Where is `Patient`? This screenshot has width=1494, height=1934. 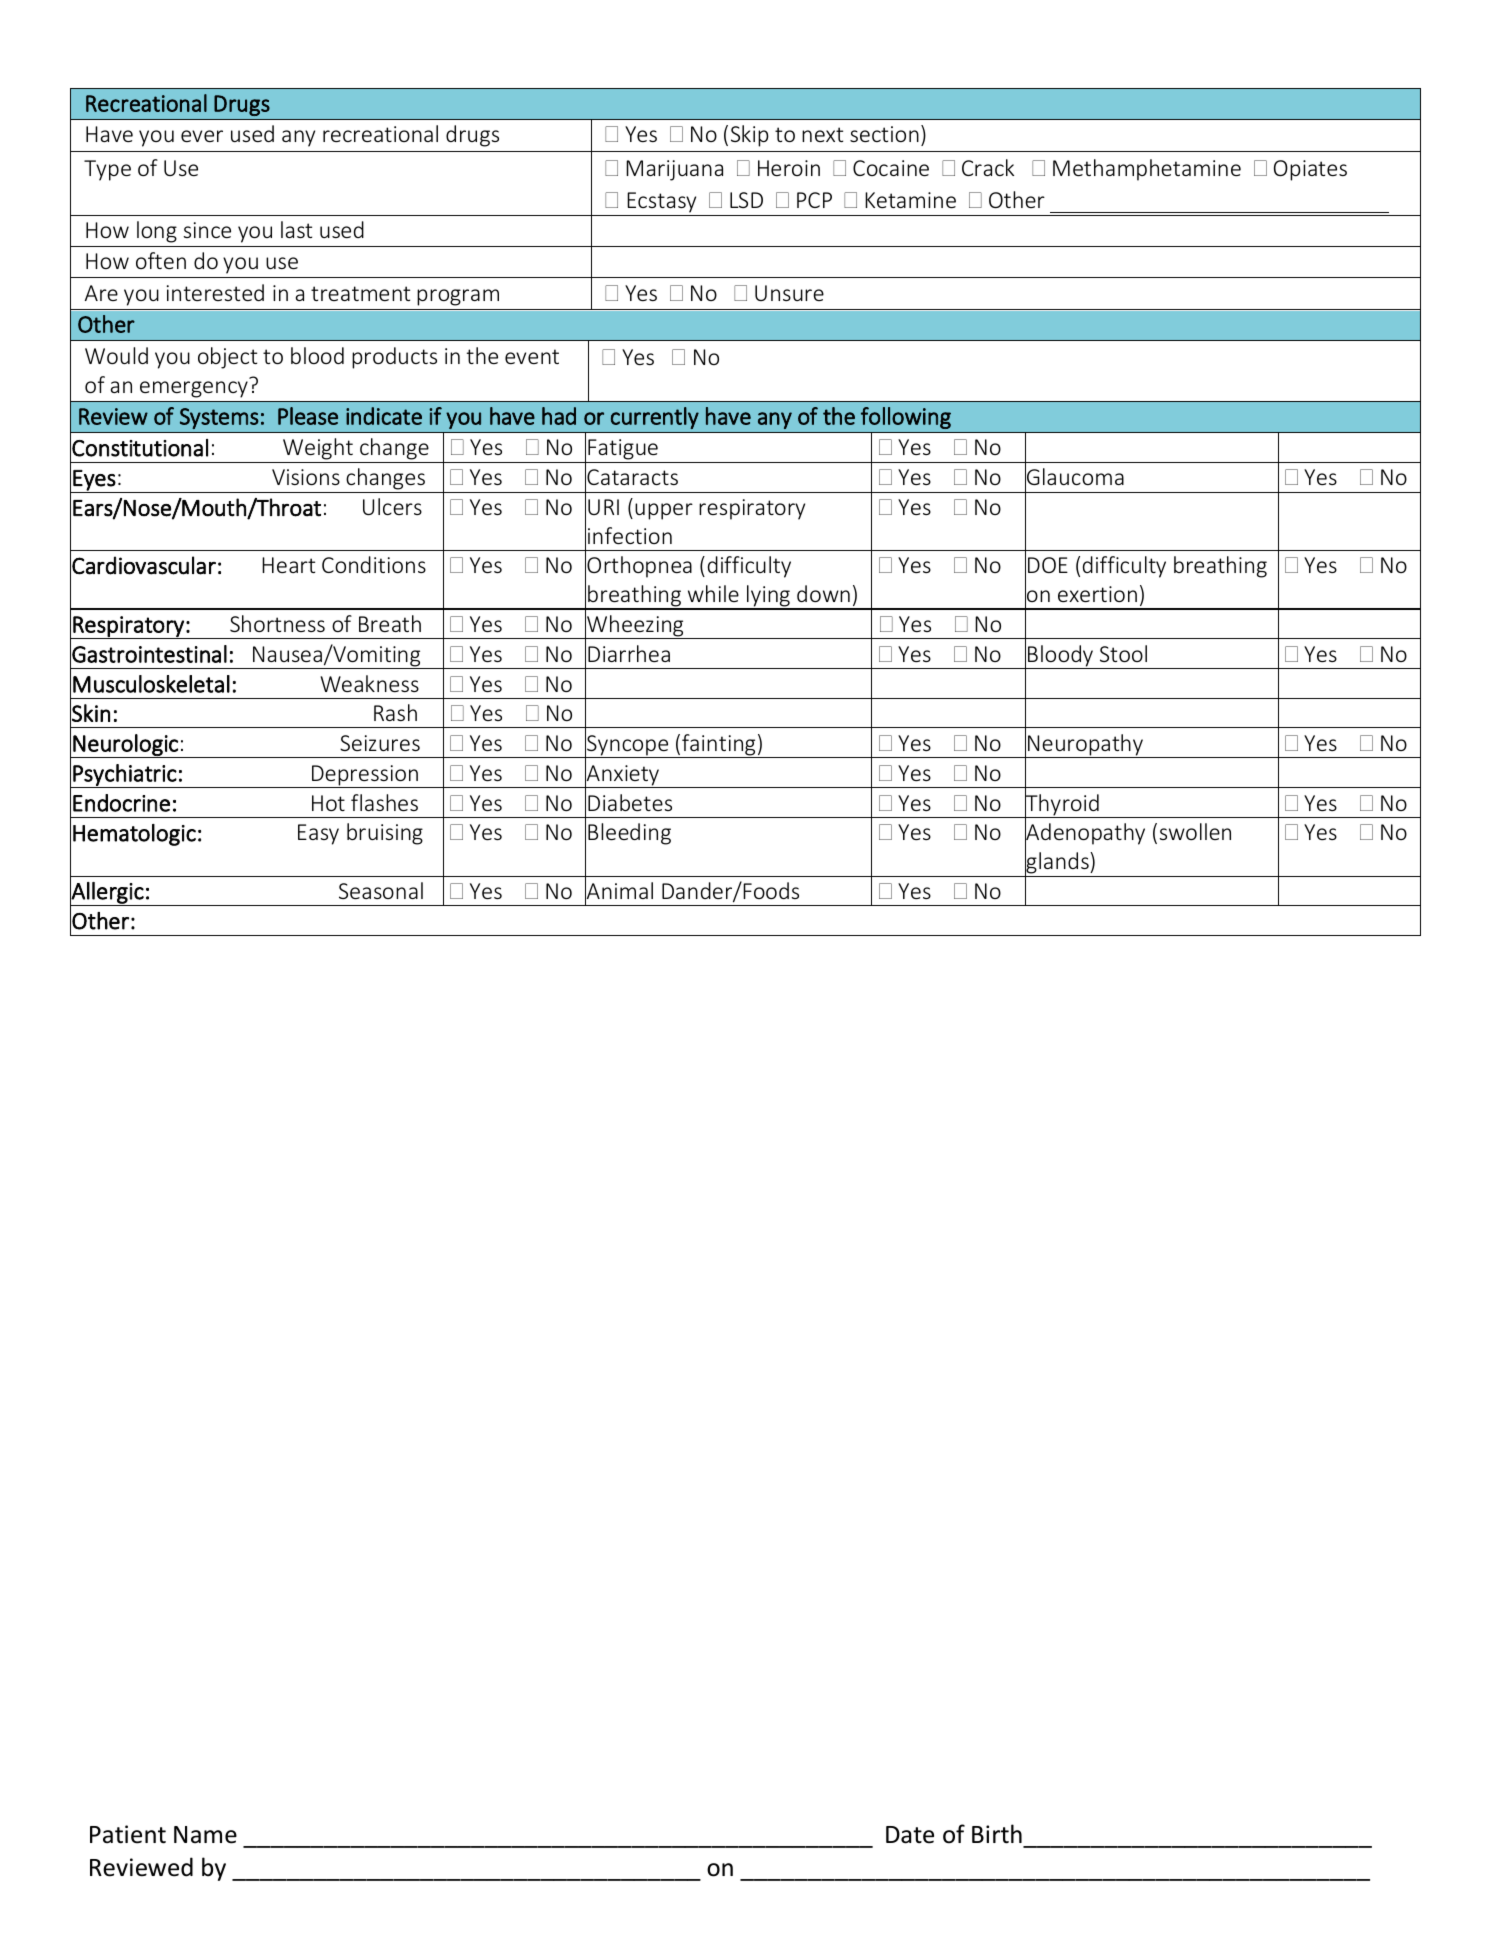 Patient is located at coordinates (128, 1834).
